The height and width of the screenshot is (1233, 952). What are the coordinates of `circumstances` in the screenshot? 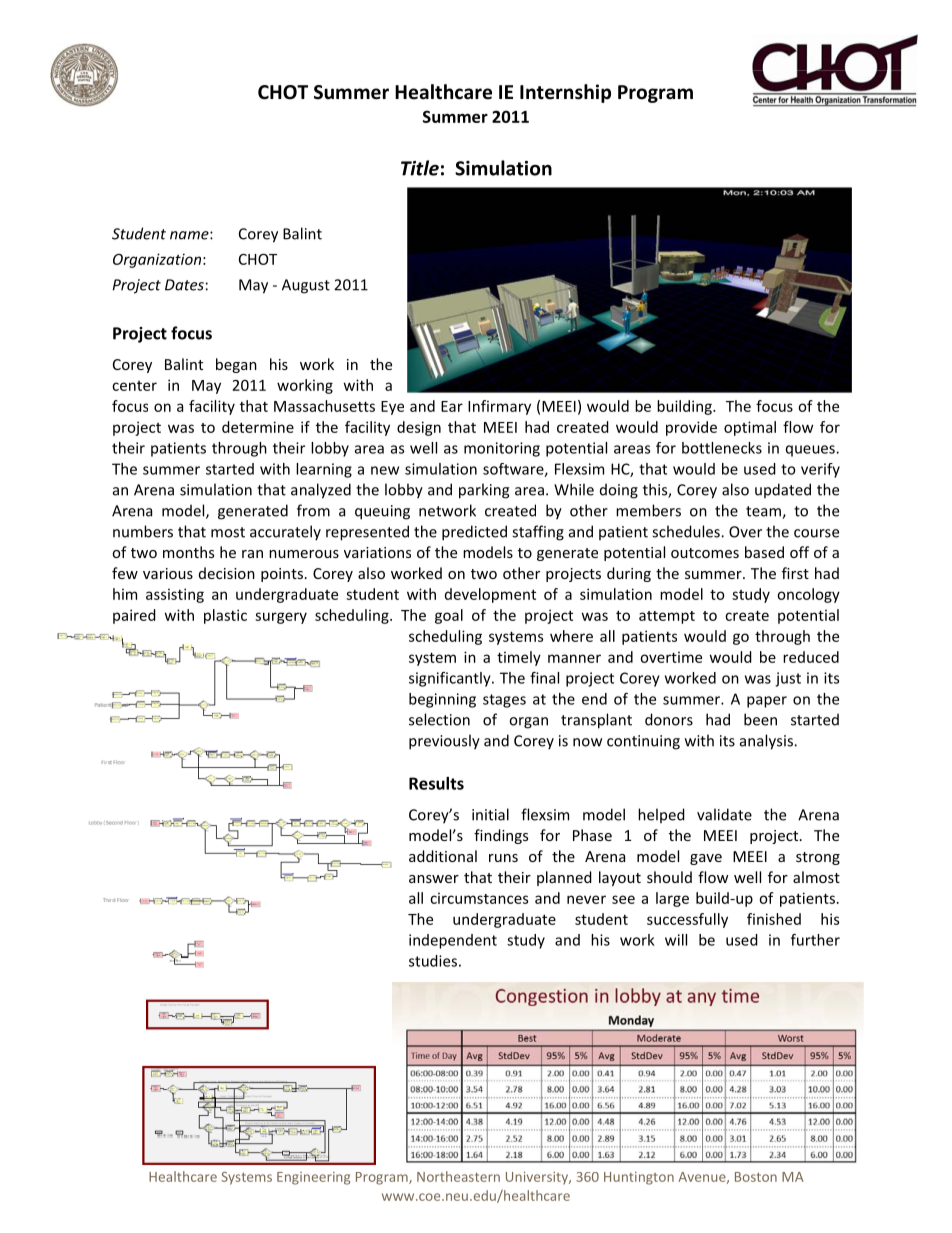 It's located at (479, 898).
